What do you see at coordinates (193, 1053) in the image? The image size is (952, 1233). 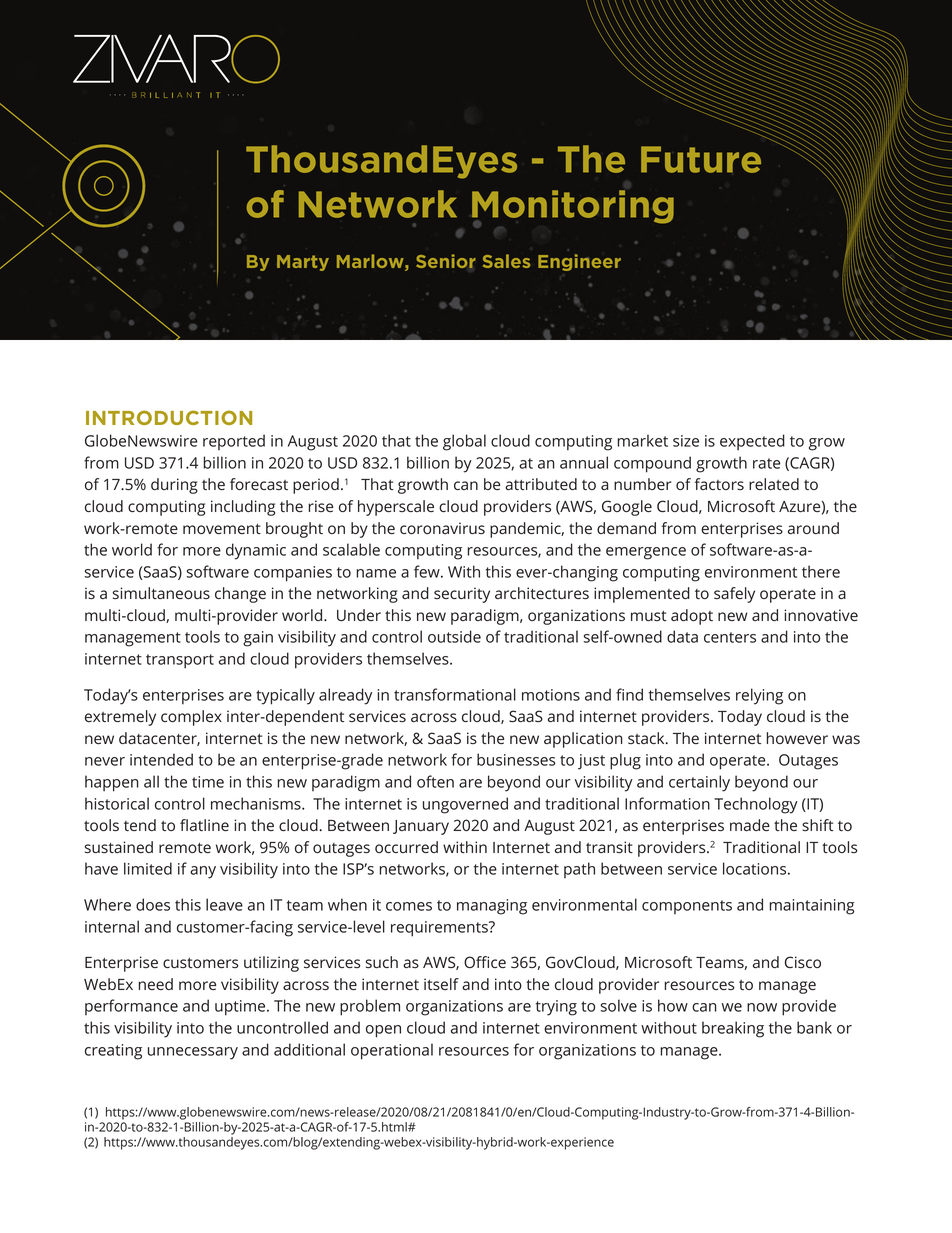 I see `unnecessary` at bounding box center [193, 1053].
